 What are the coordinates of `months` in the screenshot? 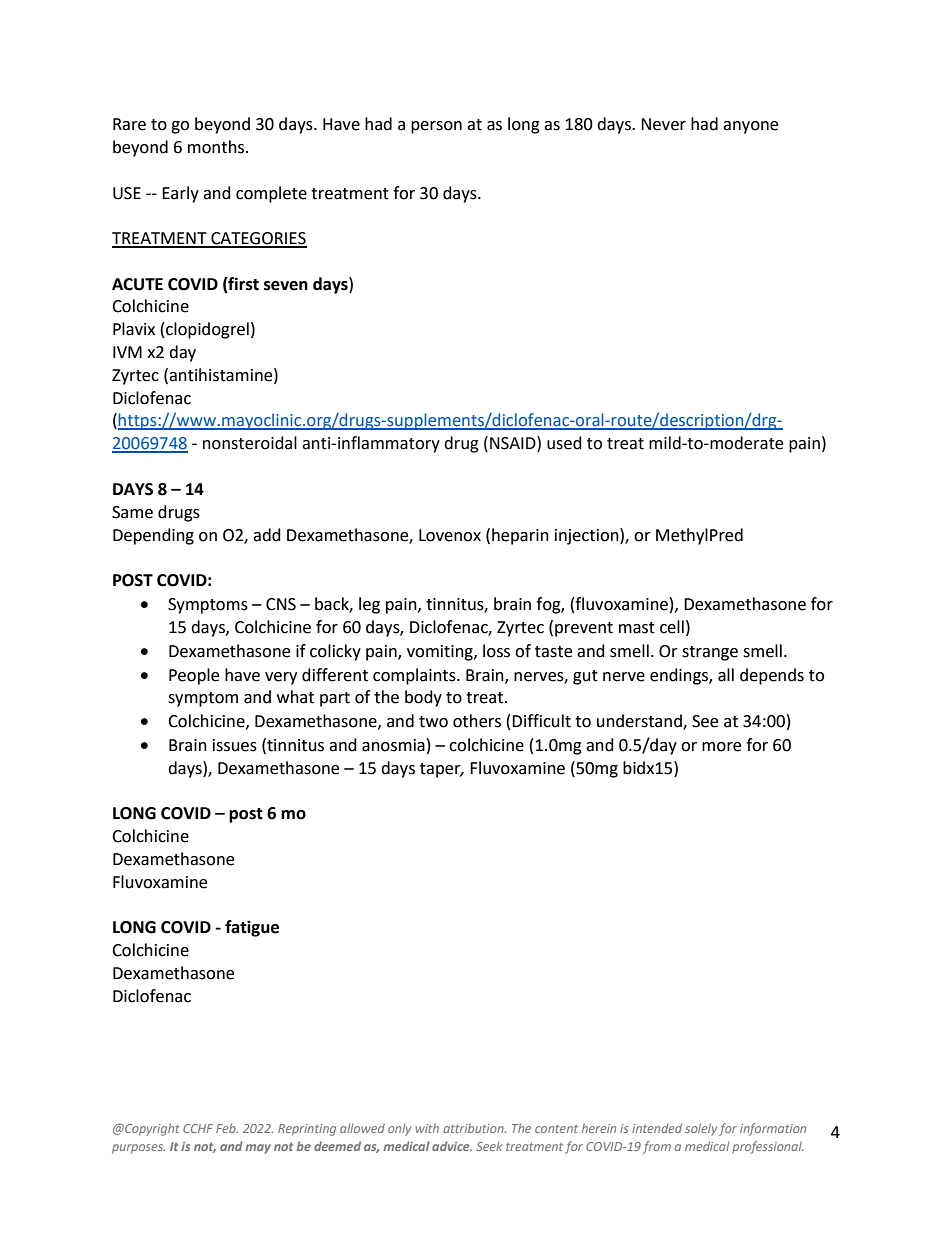 It's located at (217, 147).
